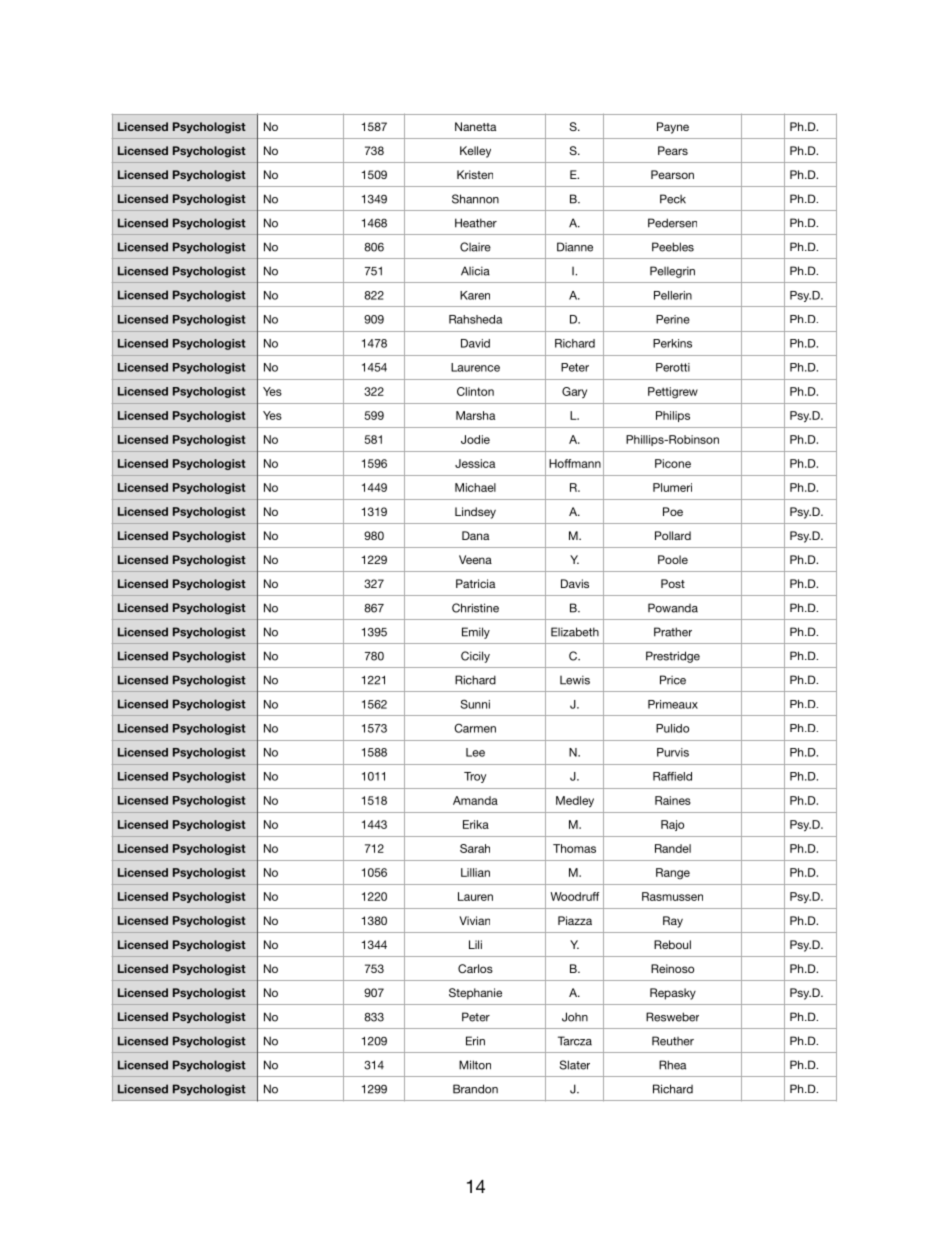 The image size is (952, 1233). What do you see at coordinates (475, 872) in the page?
I see `Lillian` at bounding box center [475, 872].
